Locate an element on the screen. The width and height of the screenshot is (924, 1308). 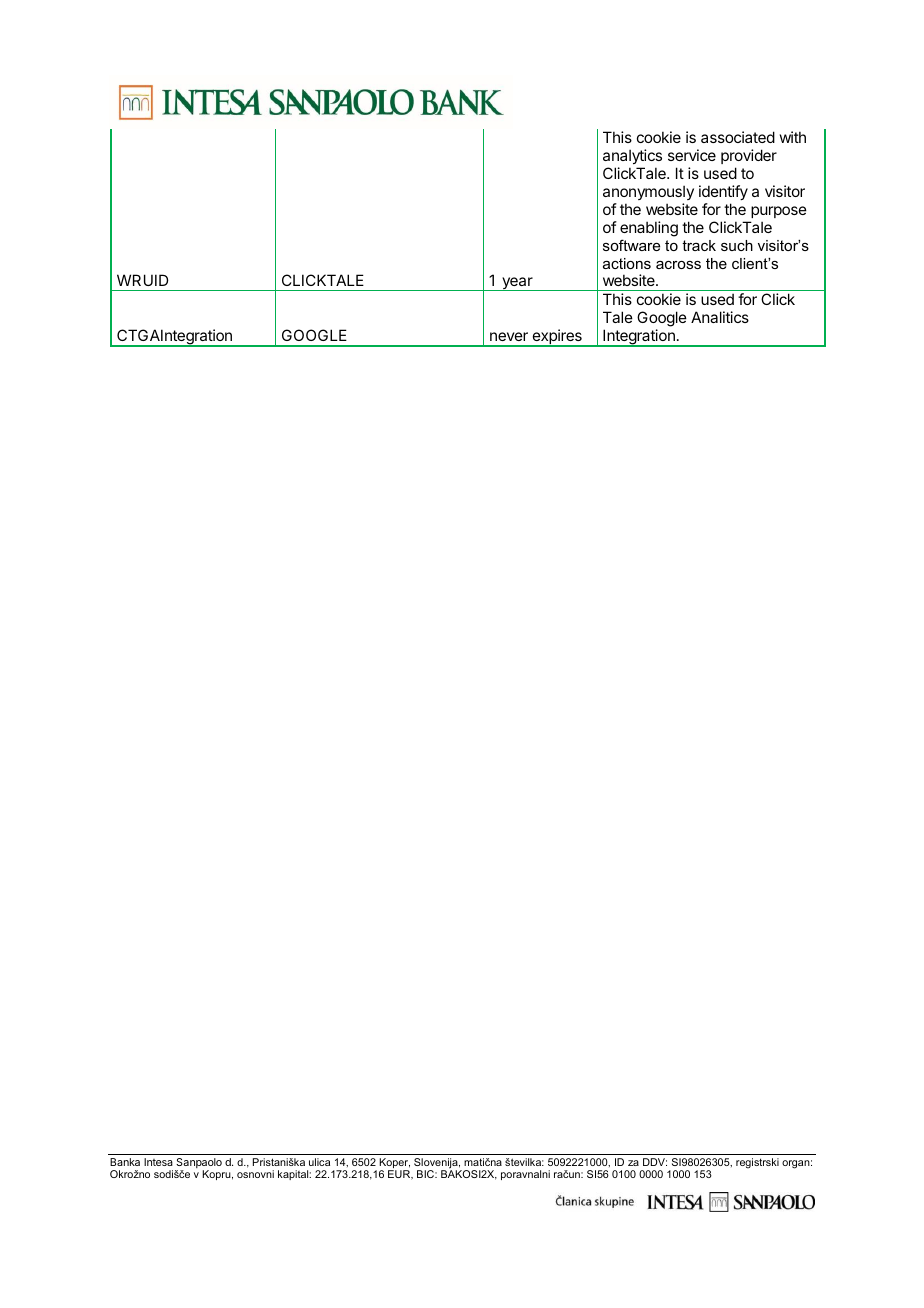
service is located at coordinates (692, 155).
